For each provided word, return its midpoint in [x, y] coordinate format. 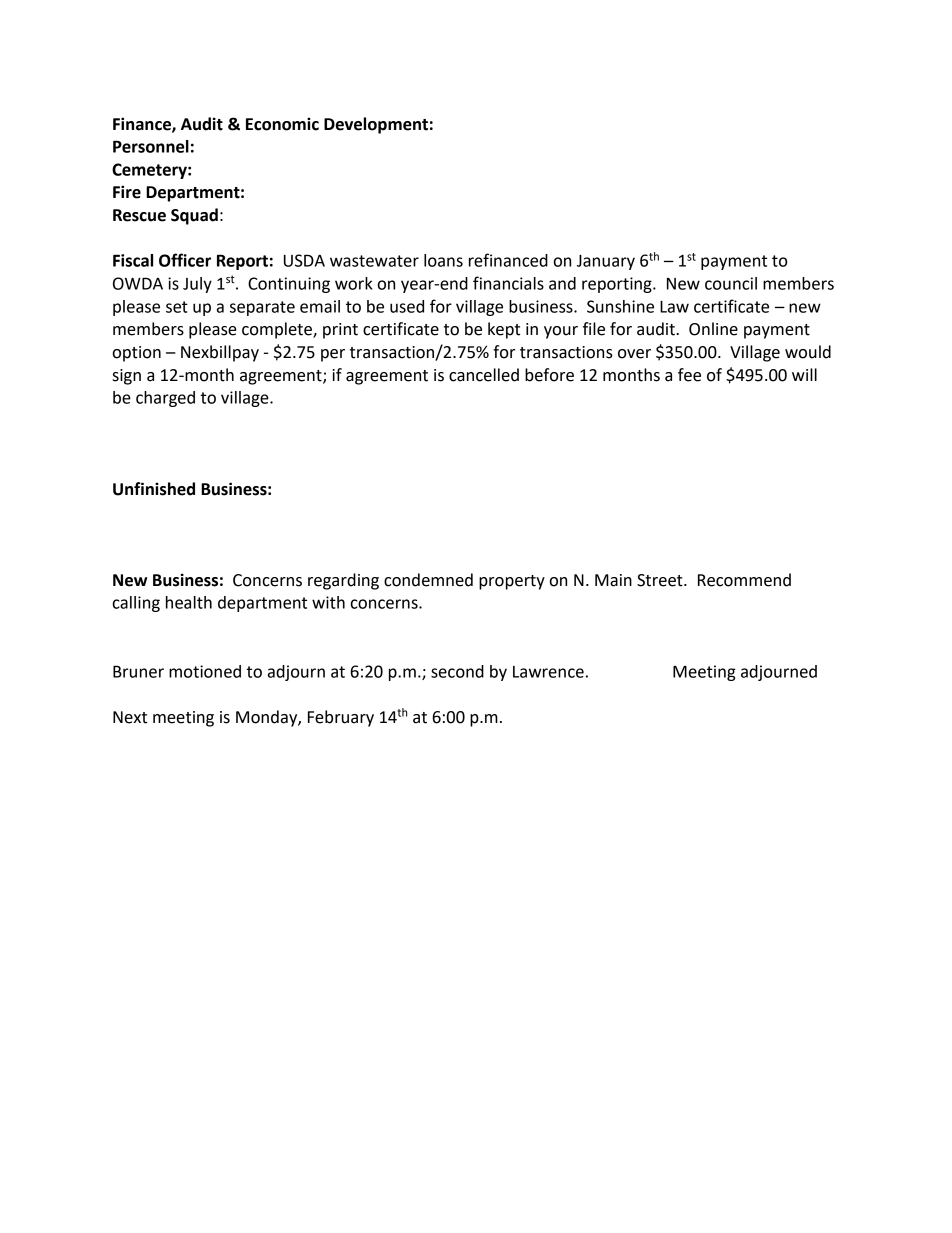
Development [376, 125]
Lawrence [548, 672]
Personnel [151, 146]
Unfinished [154, 489]
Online [713, 329]
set [177, 307]
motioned [205, 671]
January [606, 262]
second [457, 671]
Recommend [744, 580]
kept [504, 330]
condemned [428, 580]
